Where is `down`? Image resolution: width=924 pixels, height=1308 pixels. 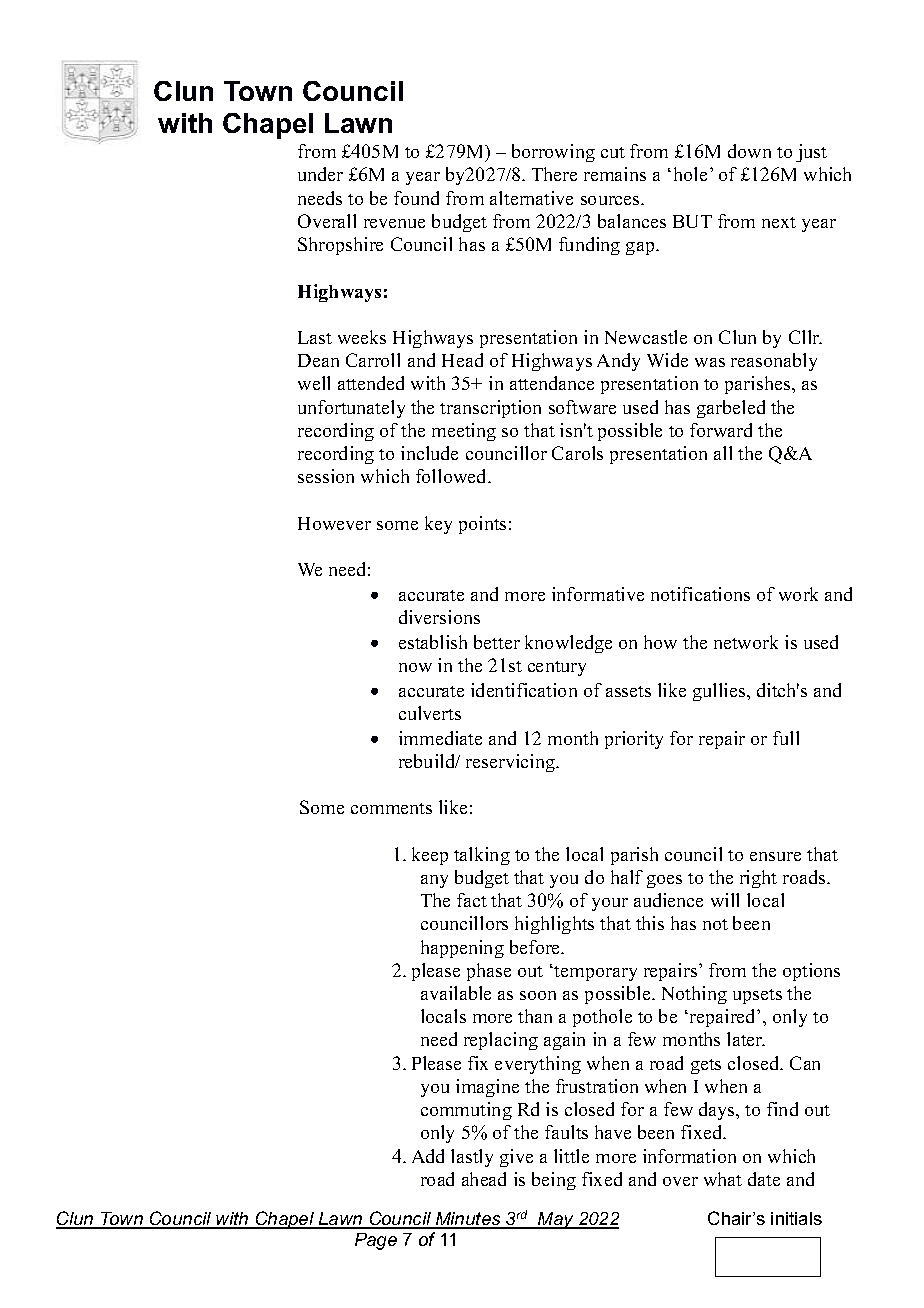 down is located at coordinates (749, 151).
